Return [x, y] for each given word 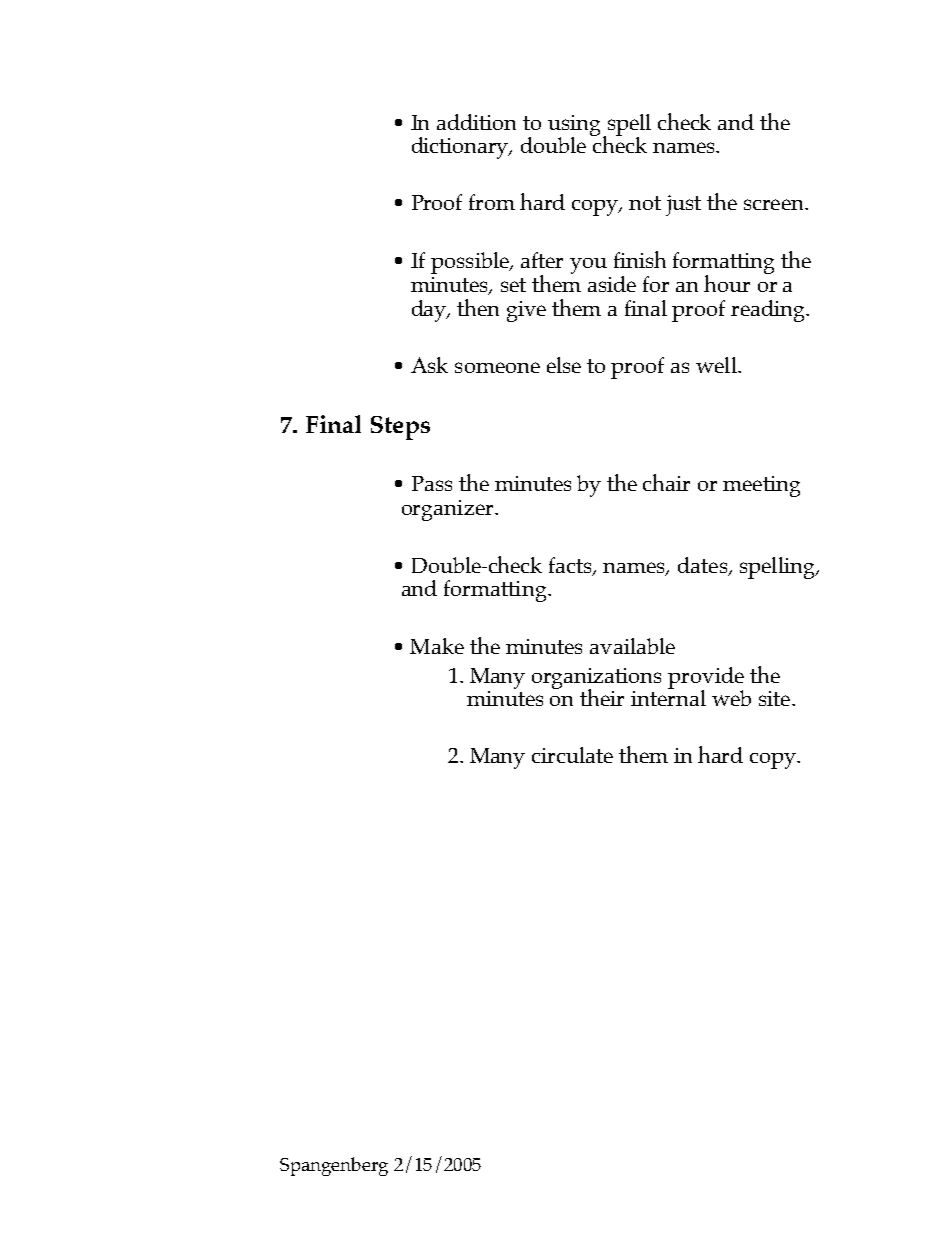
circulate [572, 755]
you [588, 266]
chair [666, 482]
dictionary [461, 148]
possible [471, 263]
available [632, 646]
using [576, 126]
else [564, 365]
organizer [449, 510]
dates [704, 566]
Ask [429, 365]
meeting [761, 486]
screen [775, 204]
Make [437, 646]
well [717, 365]
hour [727, 283]
